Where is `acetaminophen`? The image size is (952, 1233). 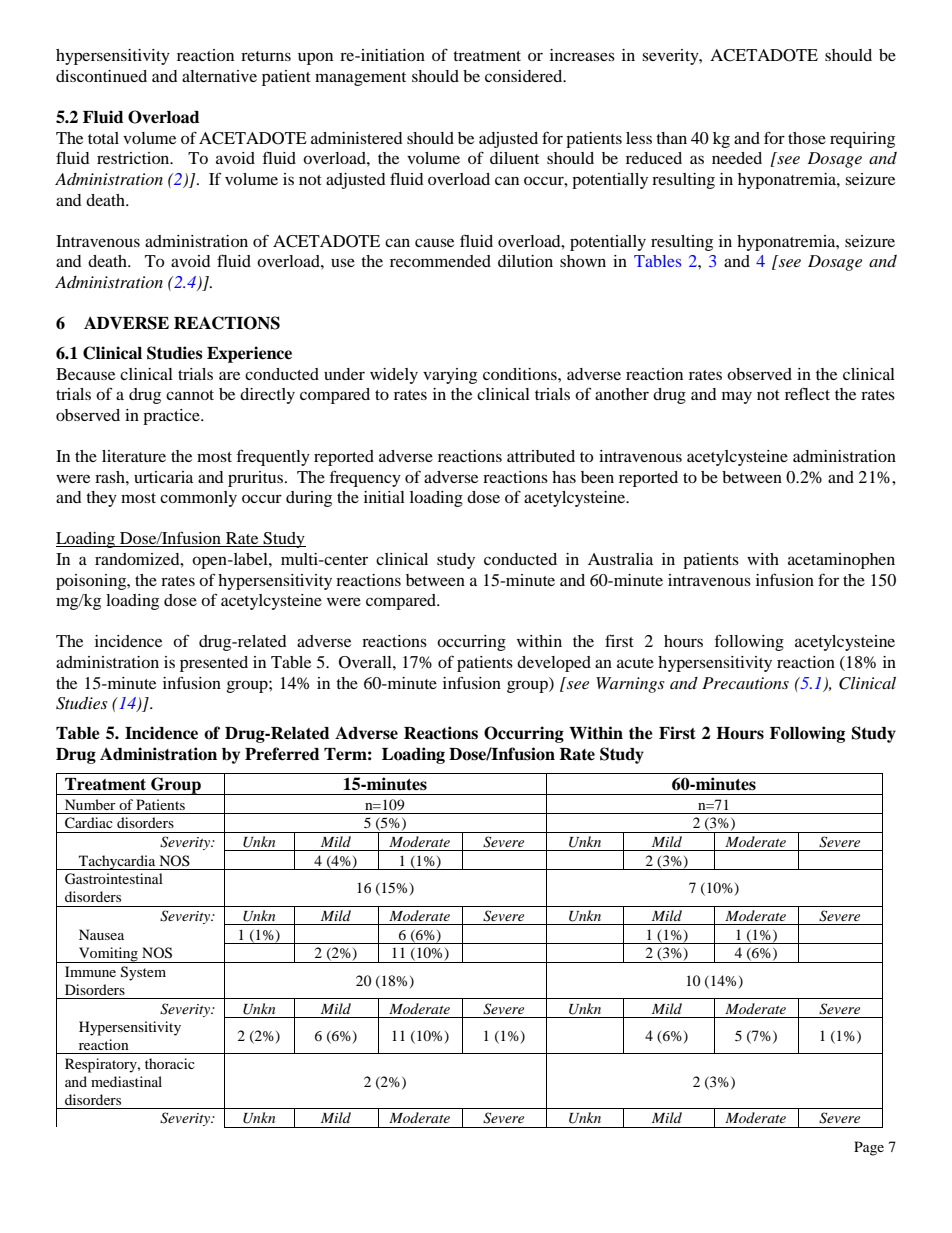
acetaminophen is located at coordinates (841, 561).
